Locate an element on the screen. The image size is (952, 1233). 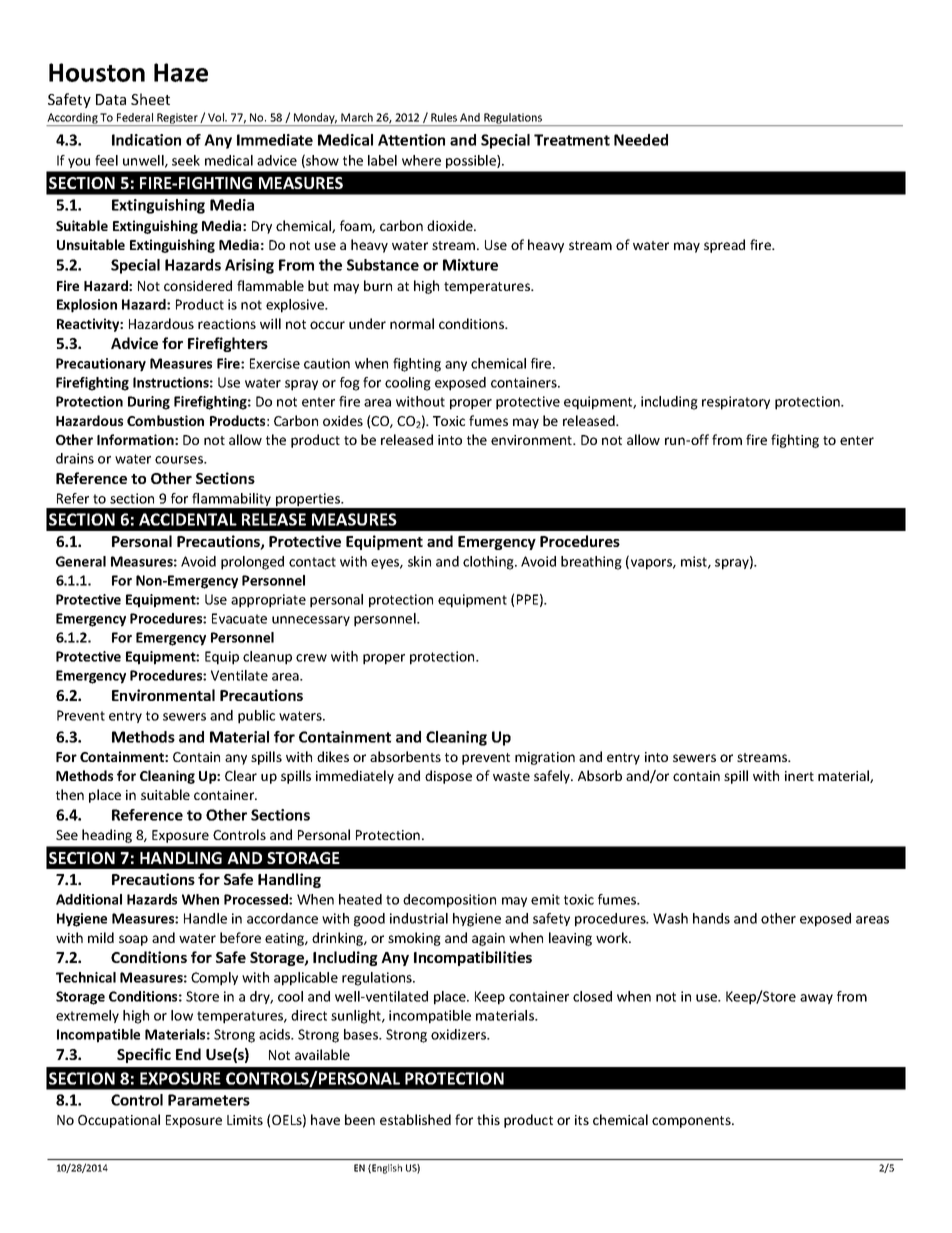
Rules is located at coordinates (444, 117).
